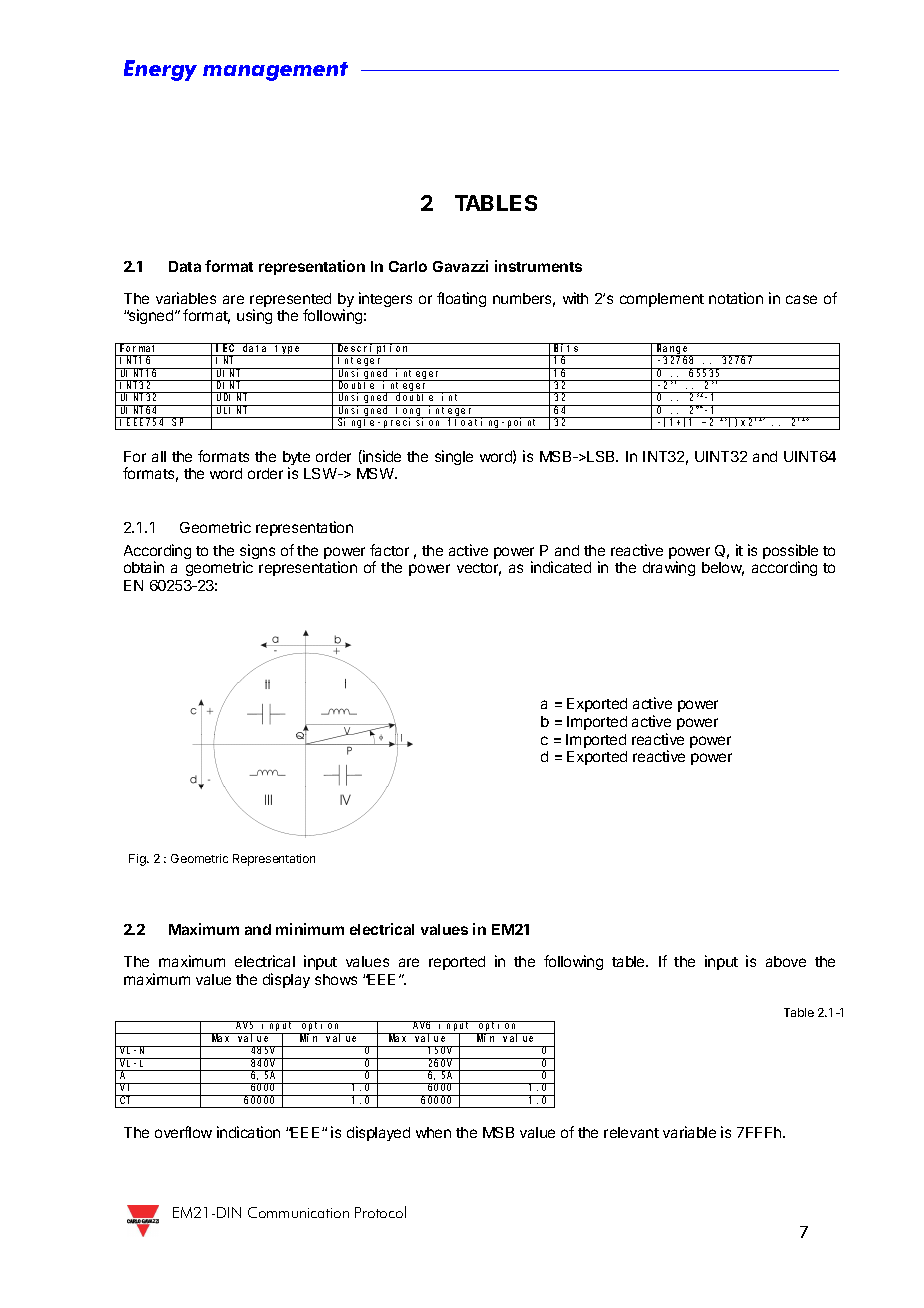 Image resolution: width=924 pixels, height=1308 pixels. I want to click on Fig, so click(138, 860).
